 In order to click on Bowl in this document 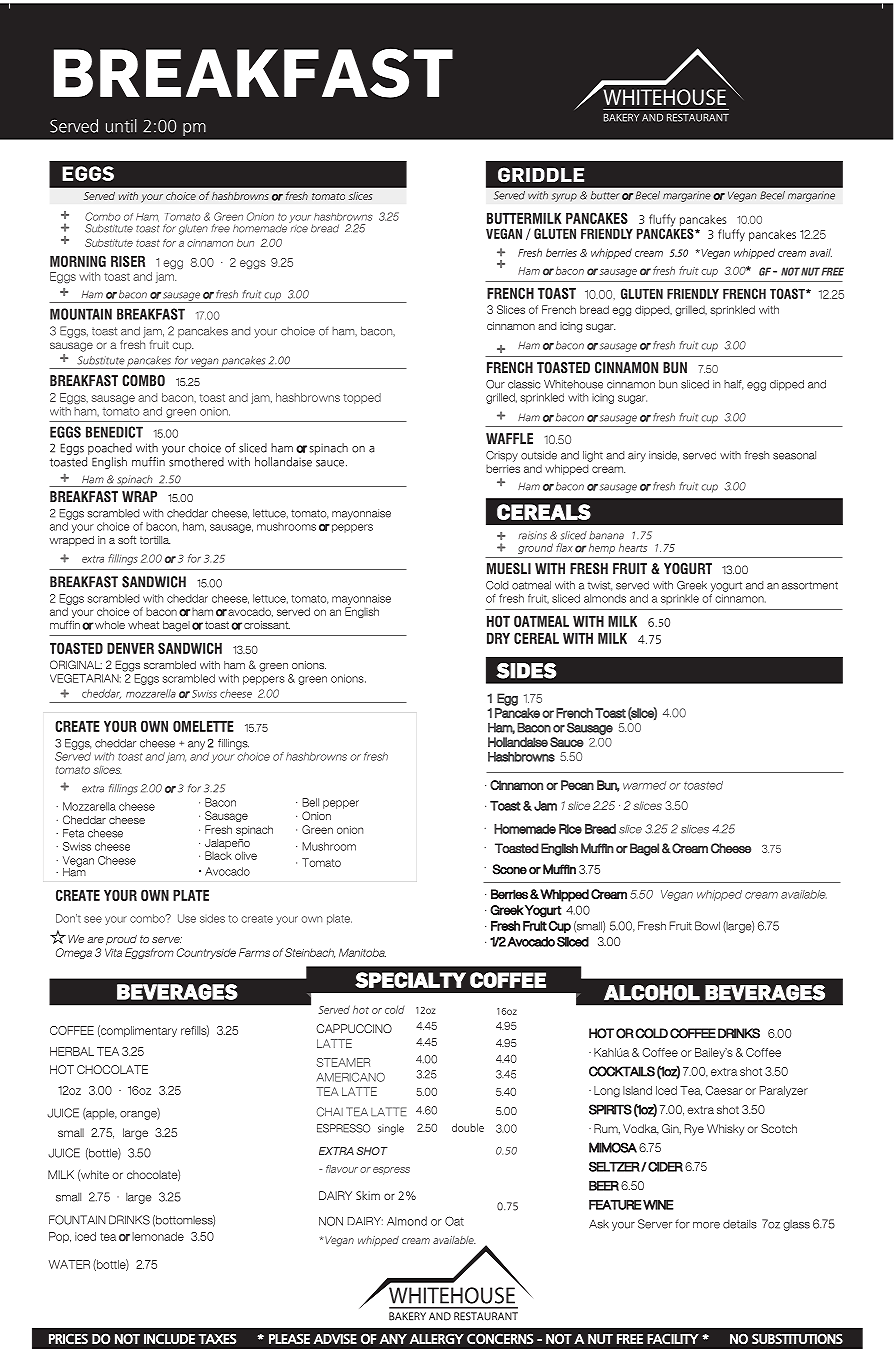, I will do `click(707, 926)`.
